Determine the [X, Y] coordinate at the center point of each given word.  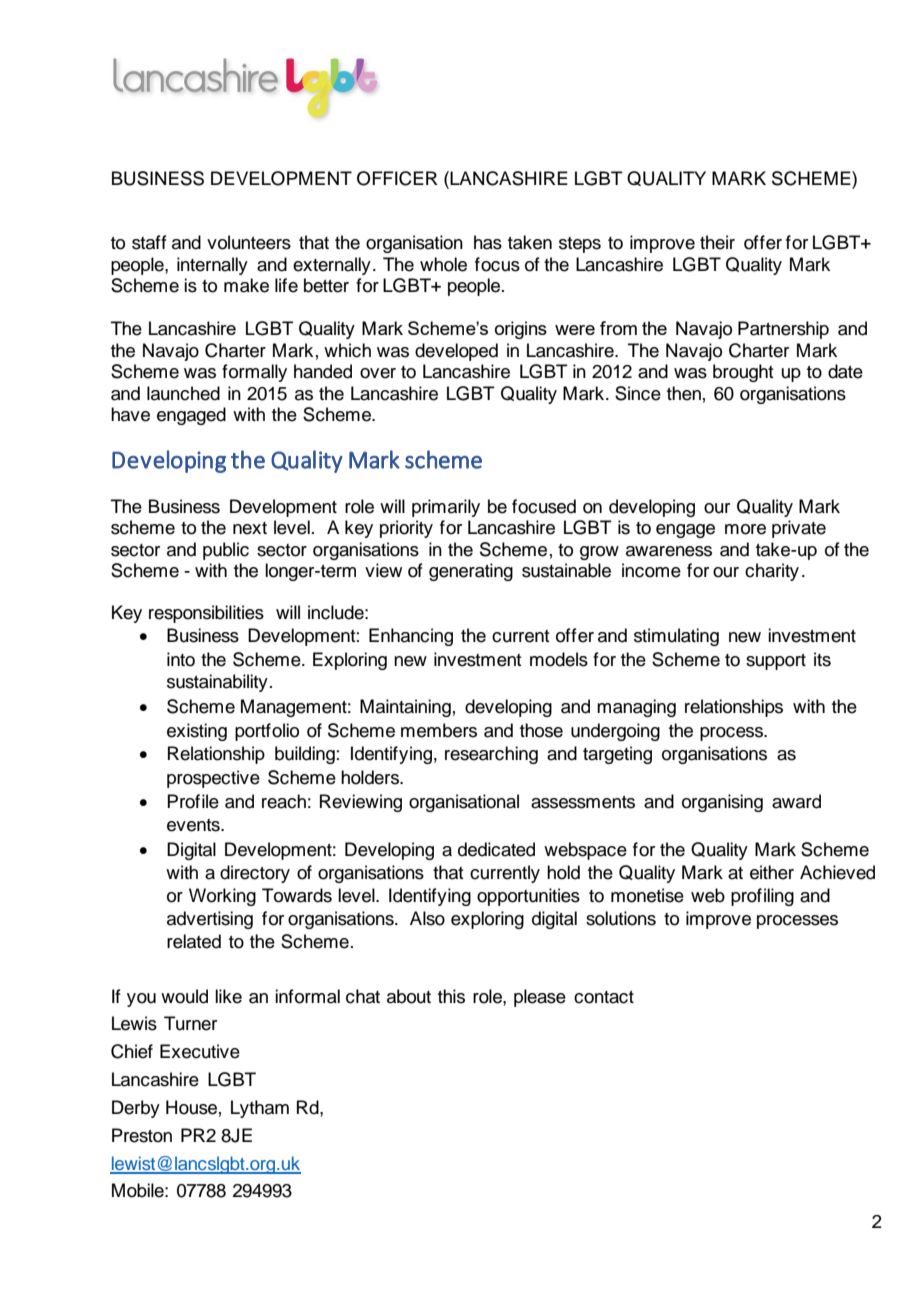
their [717, 242]
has [488, 242]
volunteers [249, 242]
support [776, 662]
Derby [136, 1109]
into [181, 659]
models [559, 659]
